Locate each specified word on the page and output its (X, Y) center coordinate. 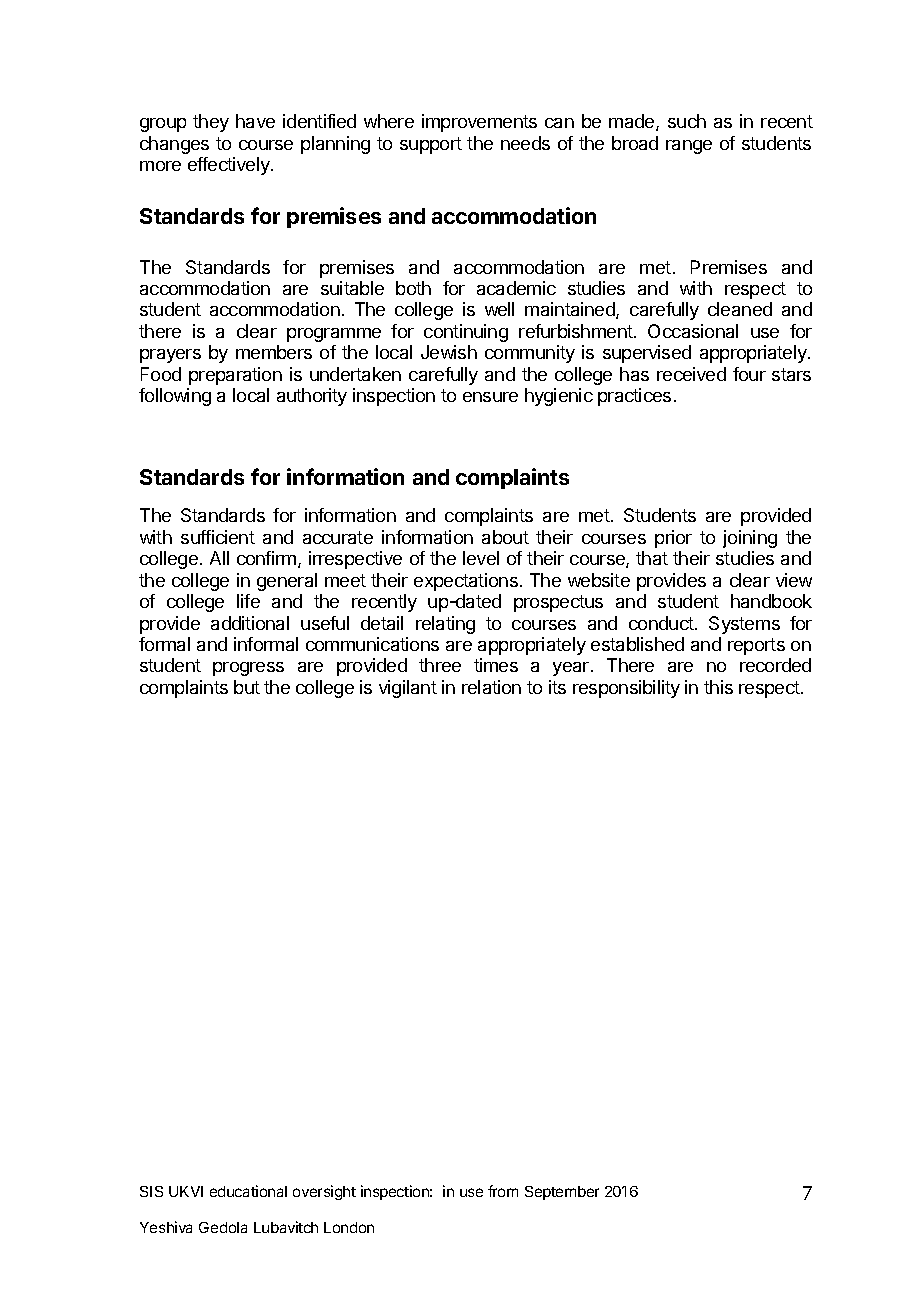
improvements (479, 123)
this (718, 687)
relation (491, 687)
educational (248, 1191)
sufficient (218, 537)
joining (750, 539)
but (247, 687)
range (689, 147)
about (505, 537)
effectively (230, 166)
